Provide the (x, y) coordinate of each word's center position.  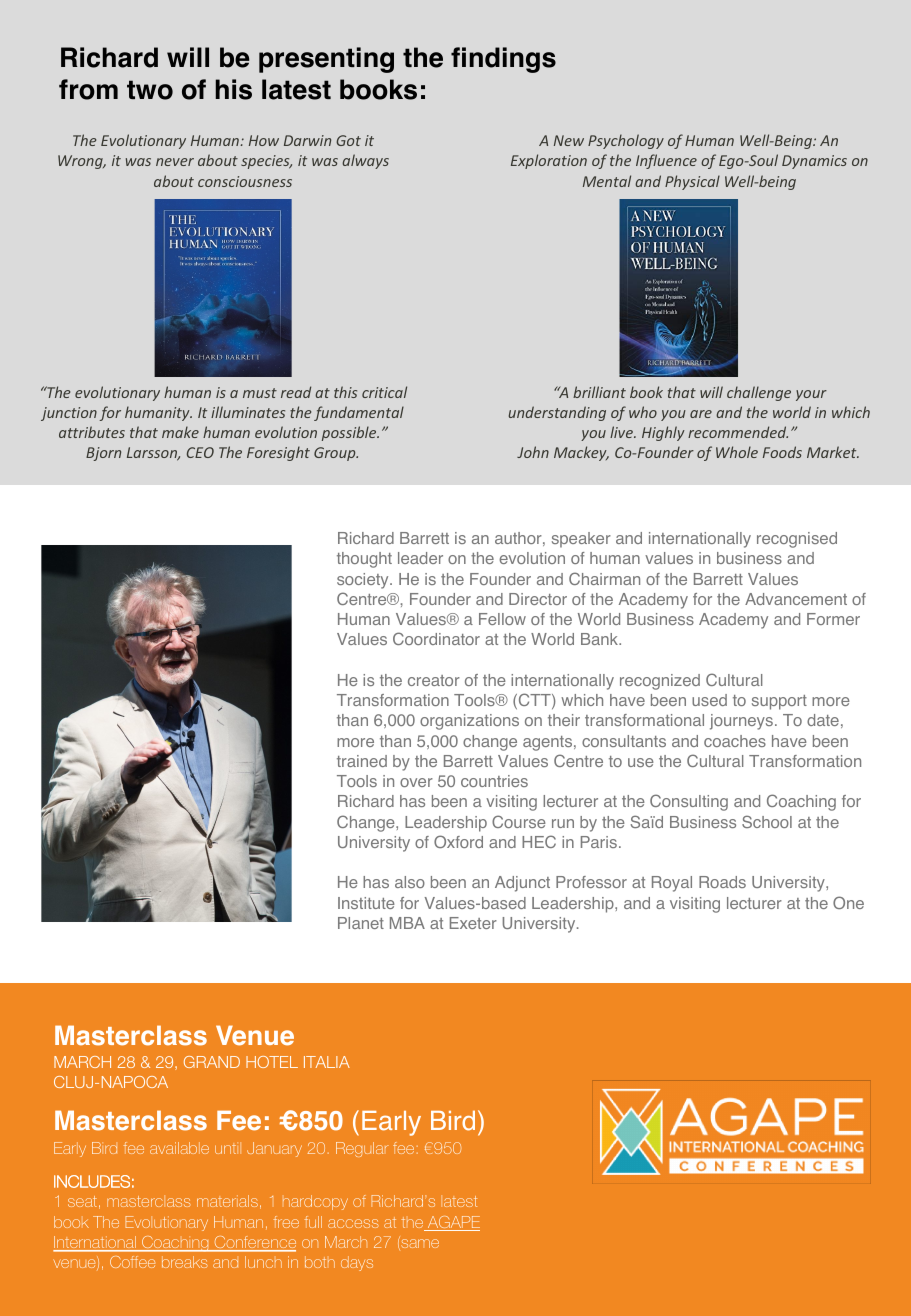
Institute (366, 903)
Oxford (458, 841)
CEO (200, 452)
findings (503, 60)
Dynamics (814, 162)
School (767, 821)
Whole (737, 452)
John (533, 452)
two (150, 90)
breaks (185, 1262)
